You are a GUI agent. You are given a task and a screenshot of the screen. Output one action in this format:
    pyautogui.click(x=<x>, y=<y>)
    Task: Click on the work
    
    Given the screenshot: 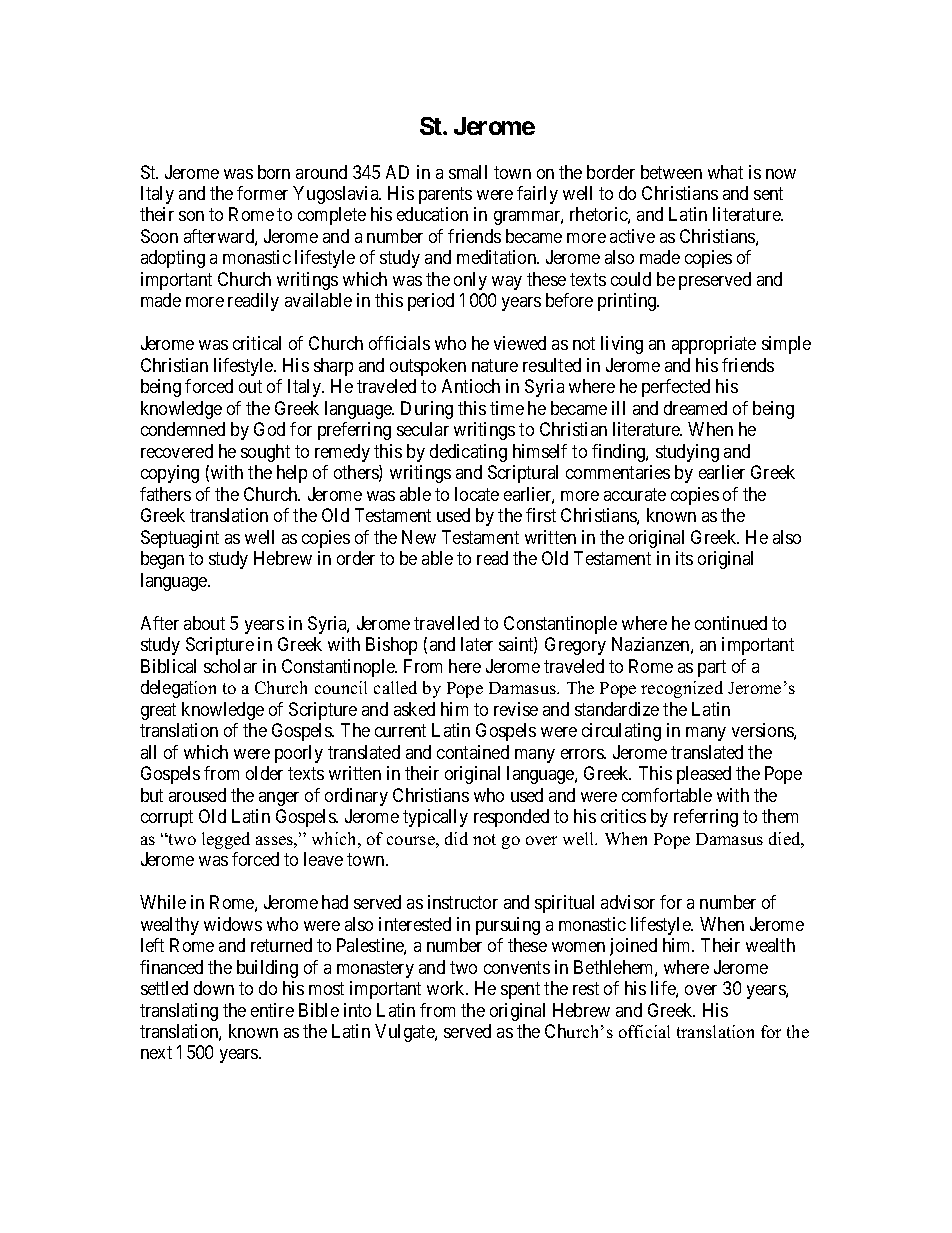 What is the action you would take?
    pyautogui.click(x=447, y=988)
